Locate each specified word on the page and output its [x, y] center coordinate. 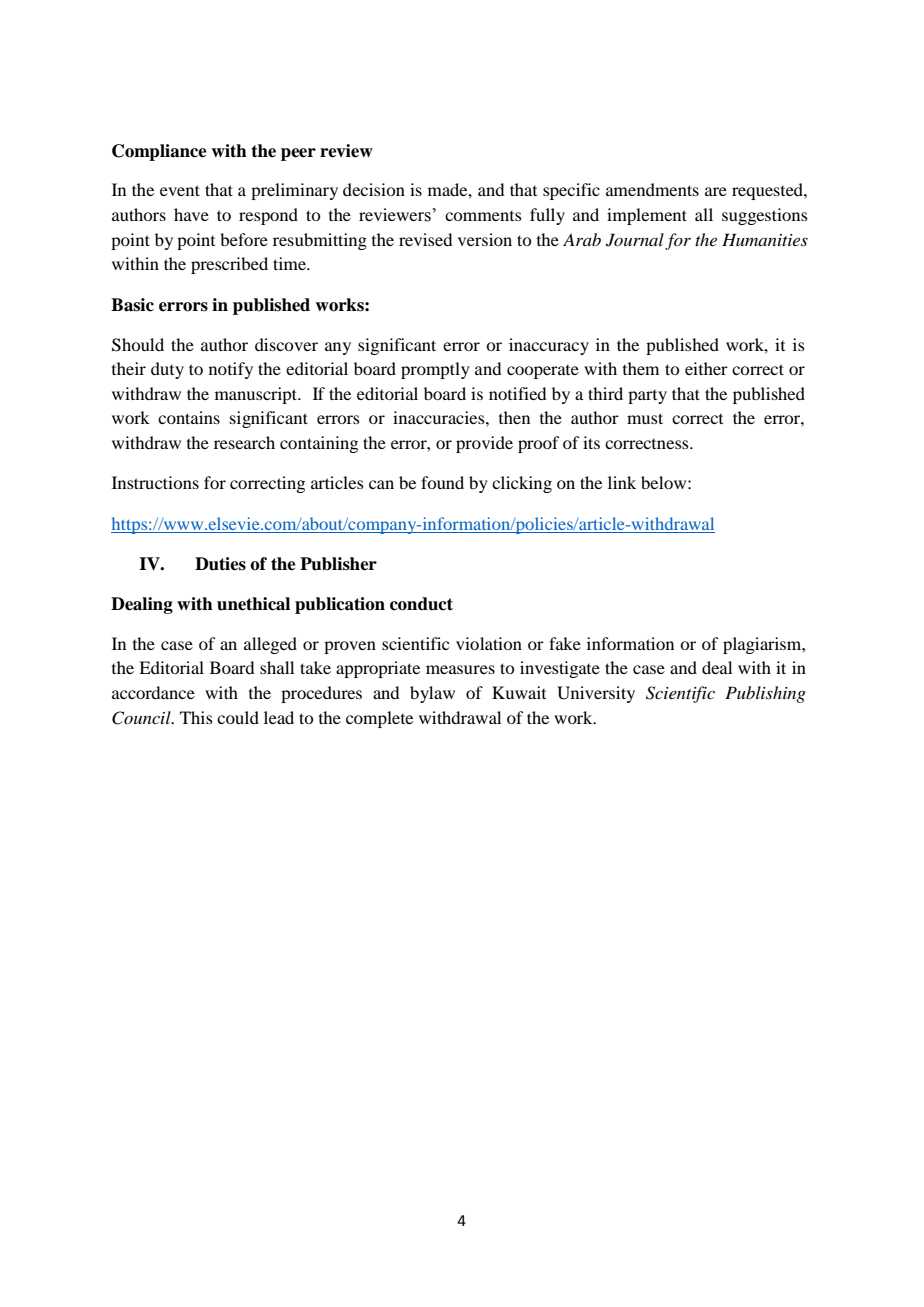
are [716, 191]
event [180, 190]
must [645, 418]
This [196, 717]
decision [374, 189]
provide [484, 444]
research [244, 442]
